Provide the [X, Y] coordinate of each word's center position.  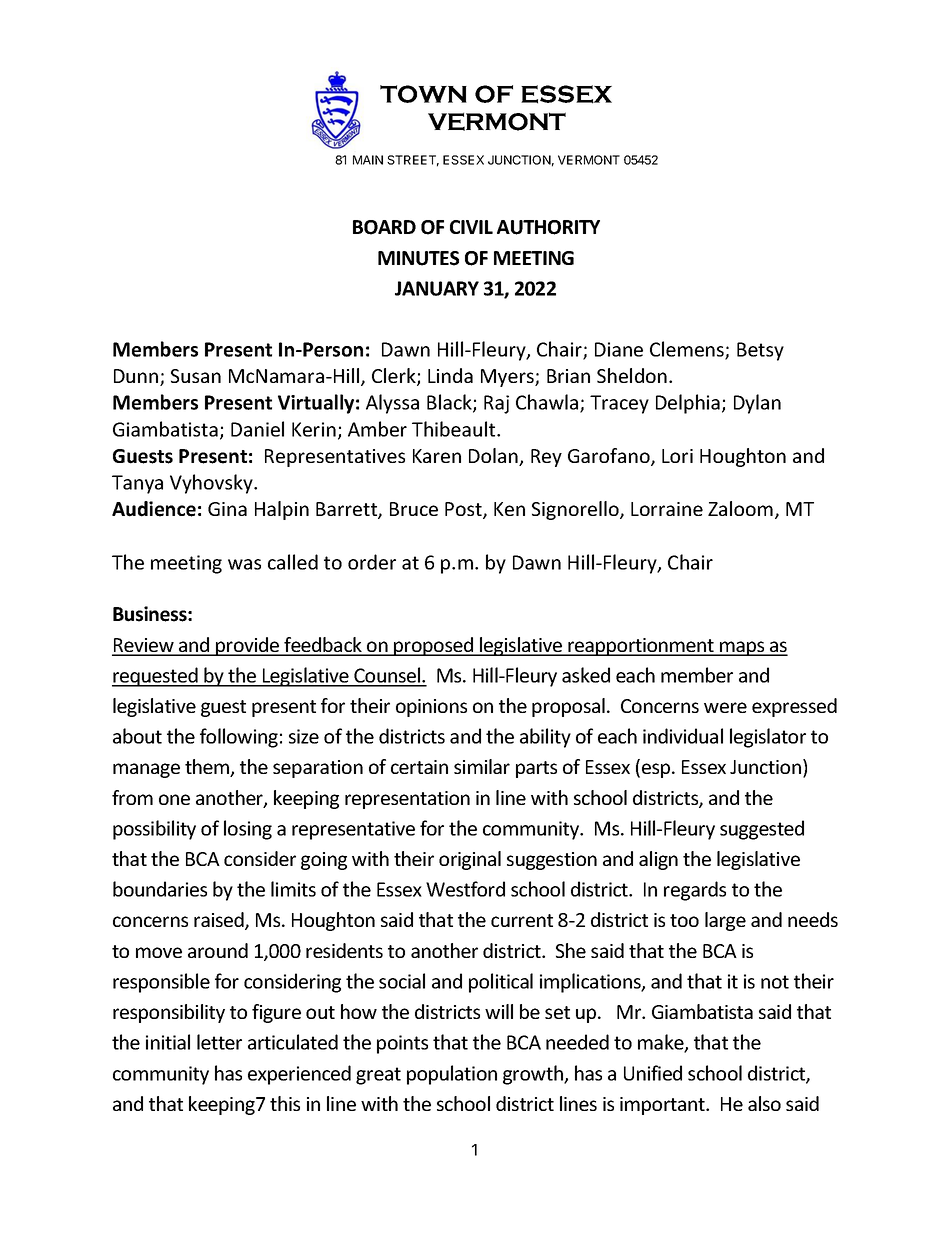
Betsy [760, 351]
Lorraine [667, 509]
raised [220, 921]
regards [695, 891]
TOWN [423, 94]
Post [464, 510]
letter [219, 1042]
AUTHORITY [548, 227]
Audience [154, 509]
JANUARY [437, 288]
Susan [196, 376]
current [522, 920]
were [725, 707]
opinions [431, 708]
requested [156, 677]
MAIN [368, 160]
